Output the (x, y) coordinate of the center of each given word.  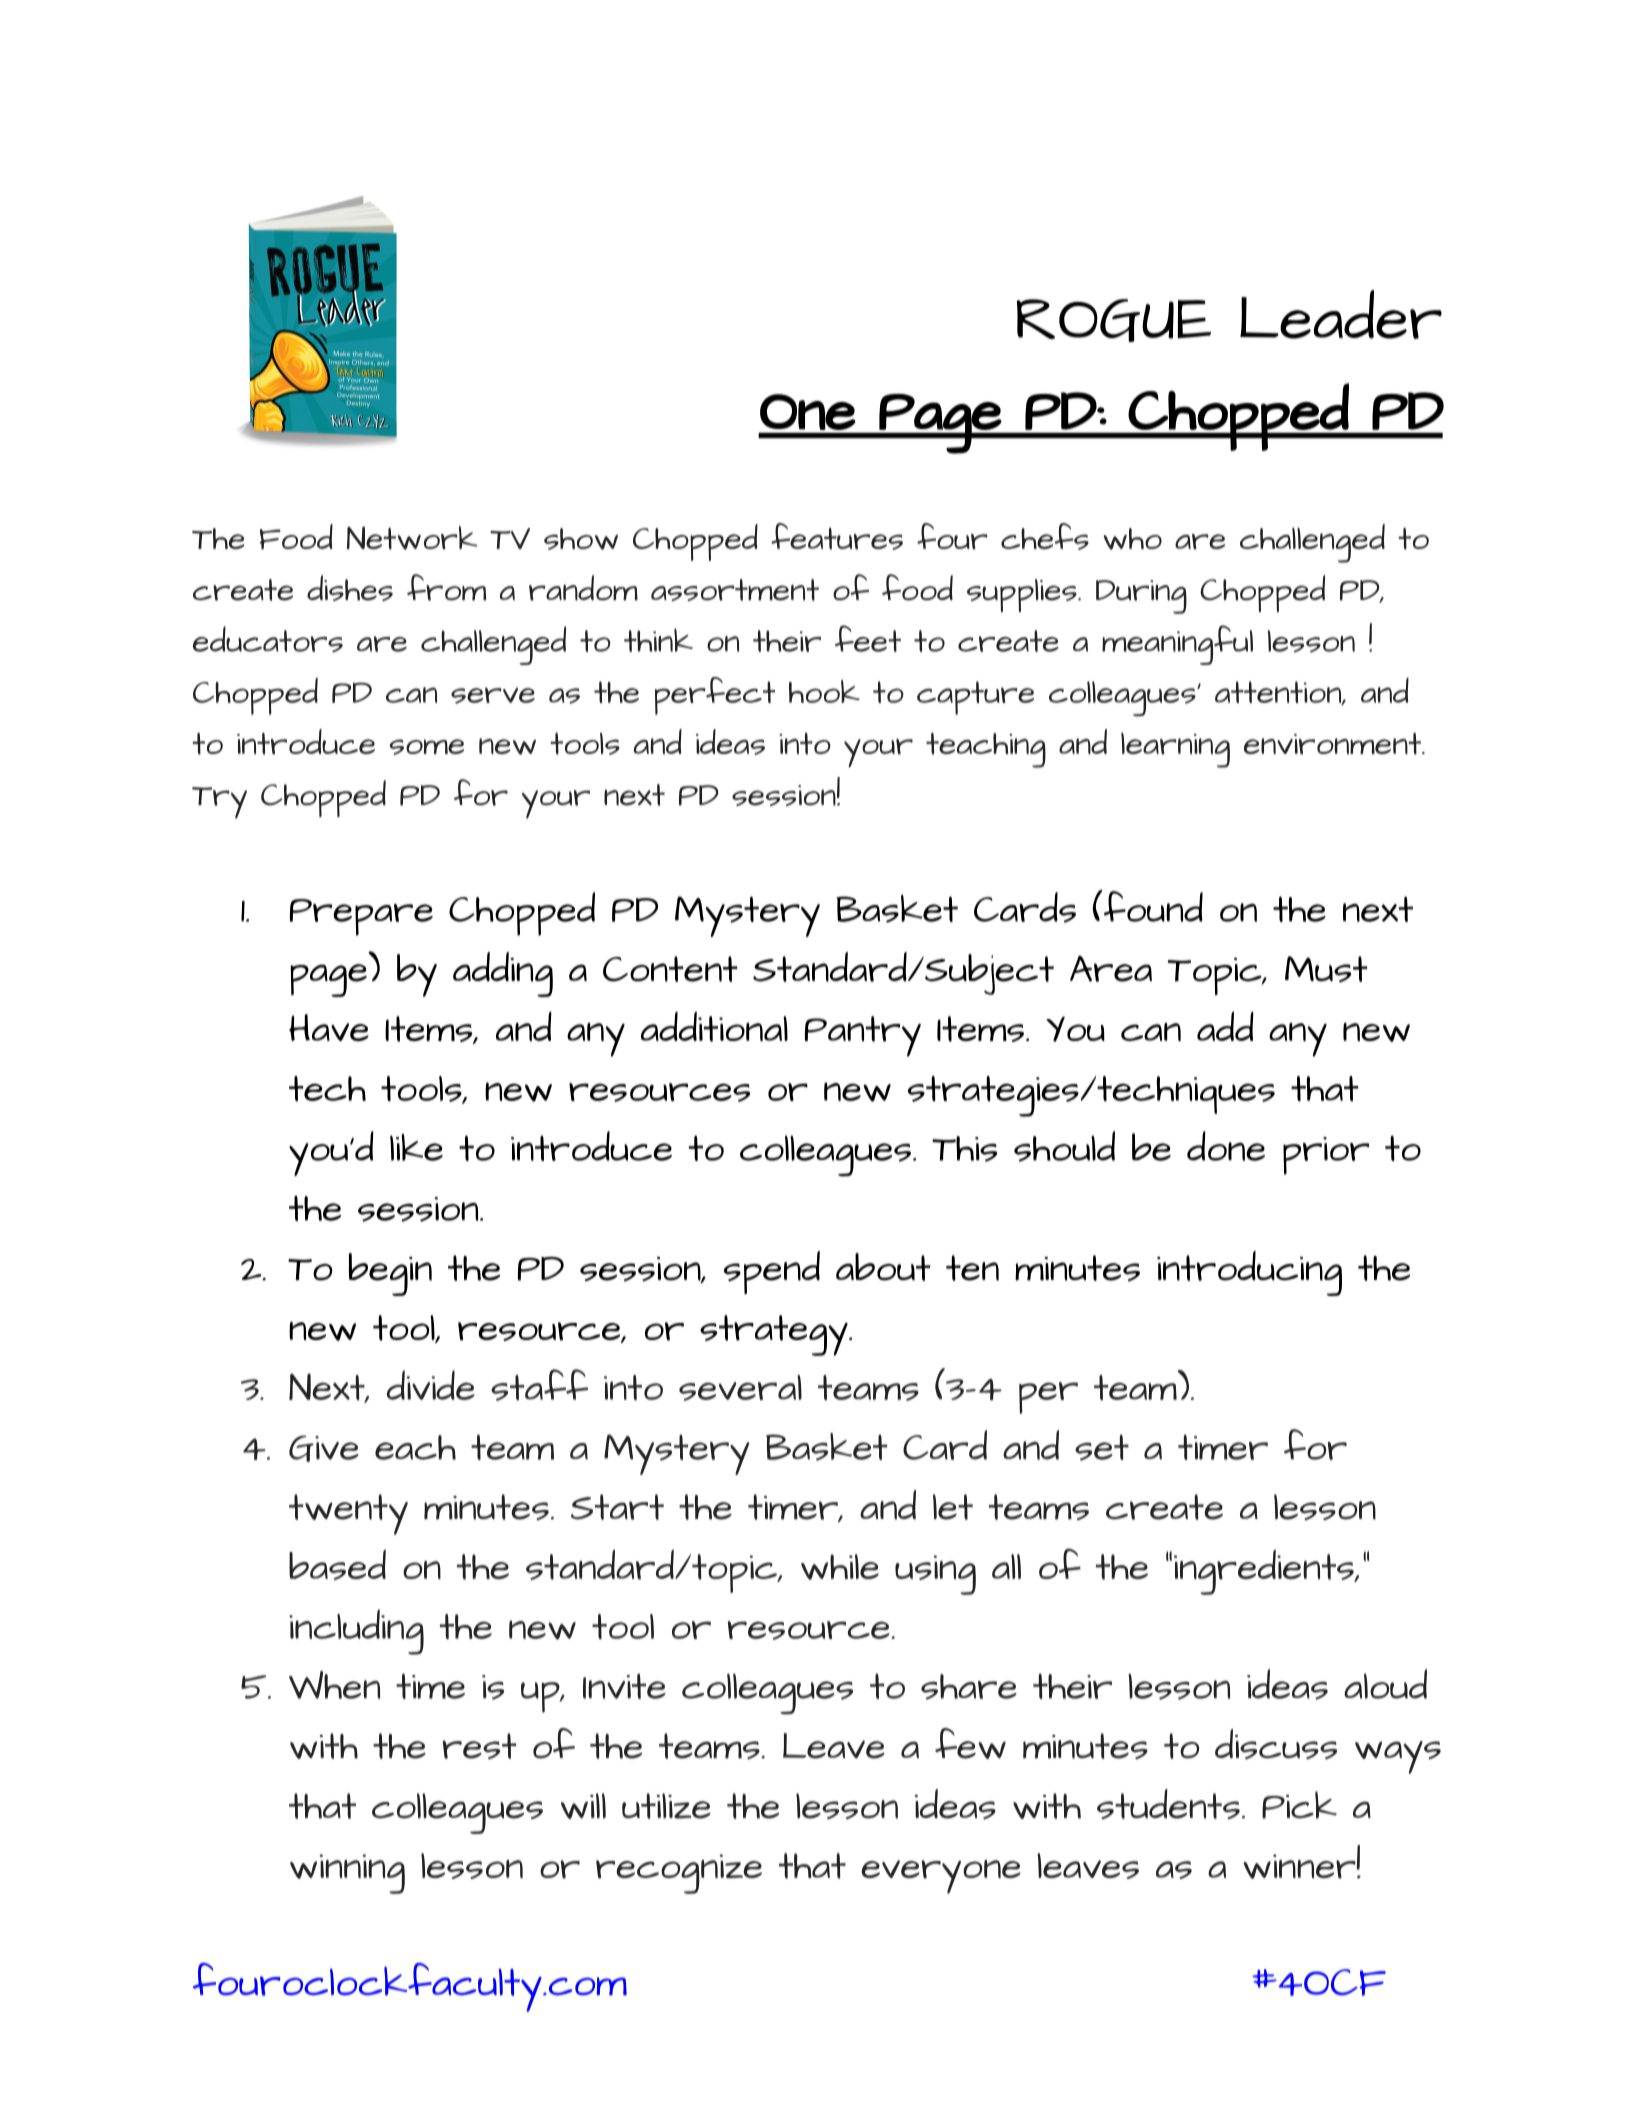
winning (347, 1874)
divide (431, 1385)
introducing (1249, 1273)
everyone (941, 1877)
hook (824, 691)
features (837, 536)
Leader (1341, 314)
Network (412, 538)
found (1152, 906)
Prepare (361, 917)
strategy (775, 1335)
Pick (1299, 1805)
